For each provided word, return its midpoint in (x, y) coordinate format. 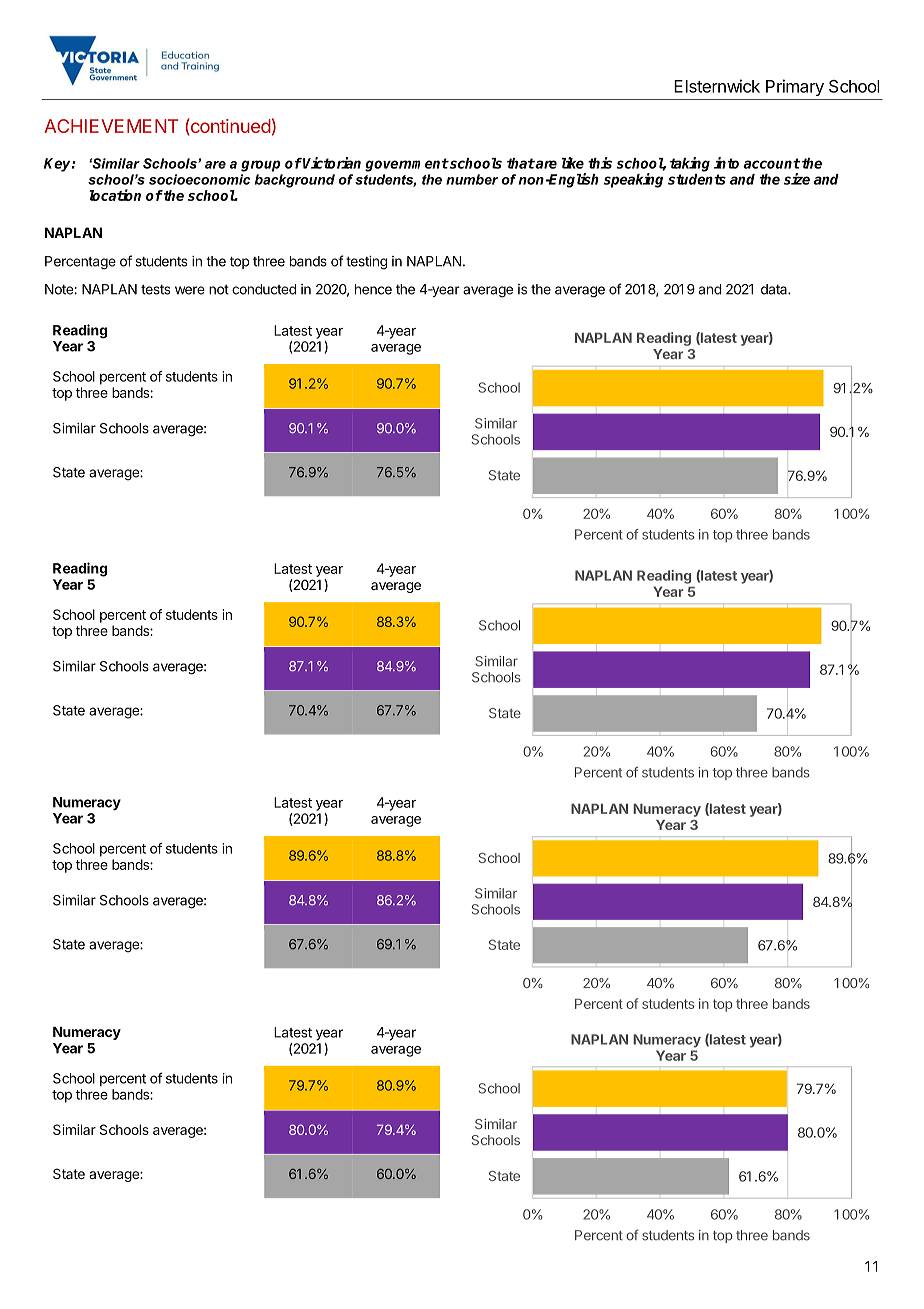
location (115, 195)
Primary (795, 87)
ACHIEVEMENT (111, 126)
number (472, 179)
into (726, 163)
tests (156, 290)
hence (373, 289)
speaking (633, 180)
